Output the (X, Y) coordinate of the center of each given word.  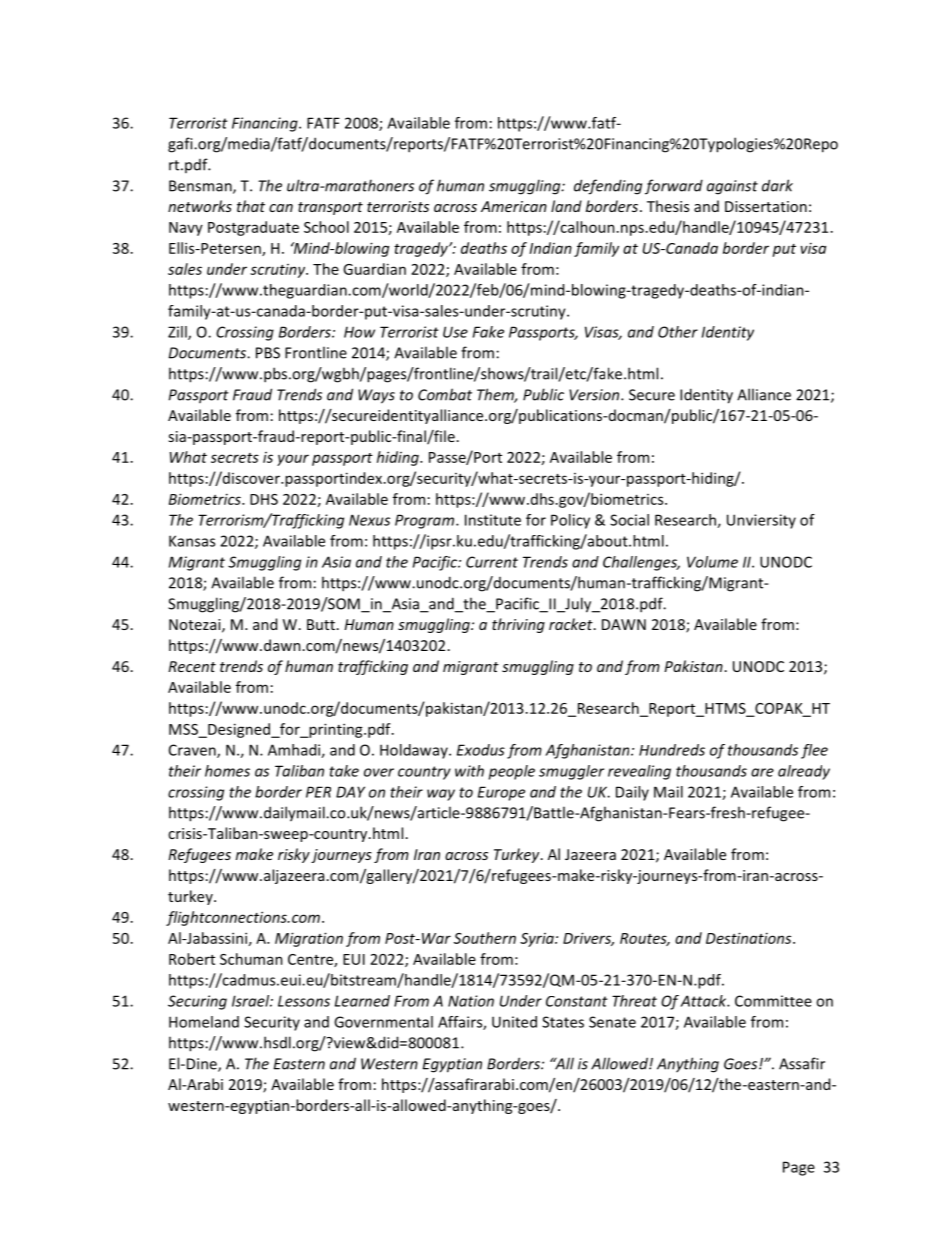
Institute (493, 520)
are (762, 772)
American (514, 206)
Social (629, 520)
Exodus (481, 750)
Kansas (192, 541)
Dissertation (766, 206)
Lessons (304, 1001)
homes (227, 771)
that (251, 206)
